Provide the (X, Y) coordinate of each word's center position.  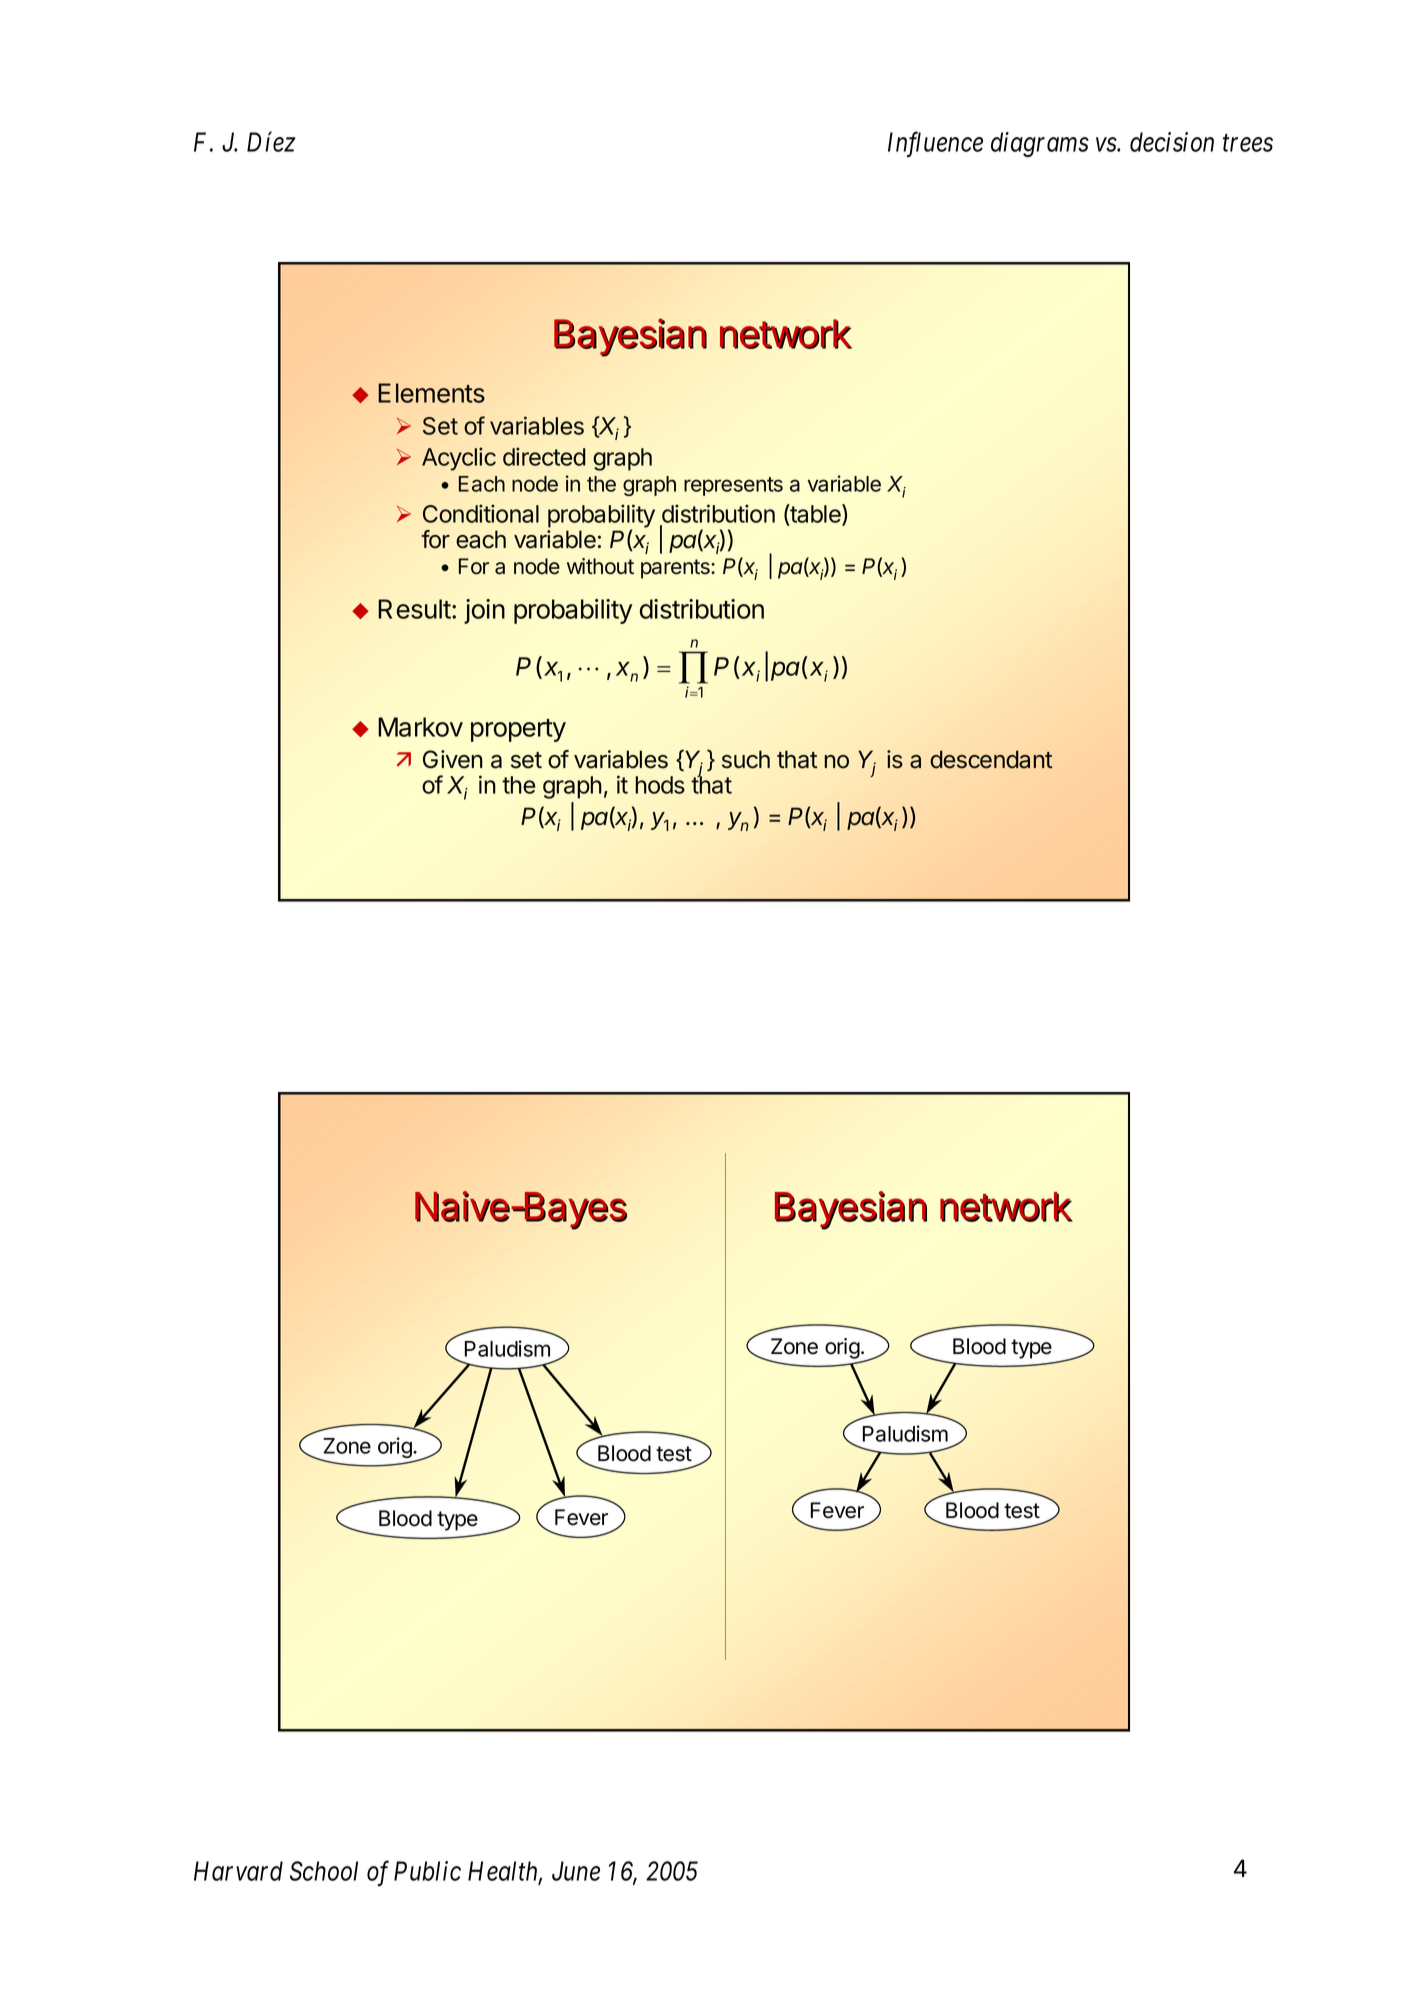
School (324, 1871)
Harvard (238, 1871)
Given (453, 759)
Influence (935, 144)
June (576, 1871)
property (518, 730)
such (746, 759)
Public (427, 1871)
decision (1172, 142)
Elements (431, 393)
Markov (420, 727)
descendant (991, 759)
